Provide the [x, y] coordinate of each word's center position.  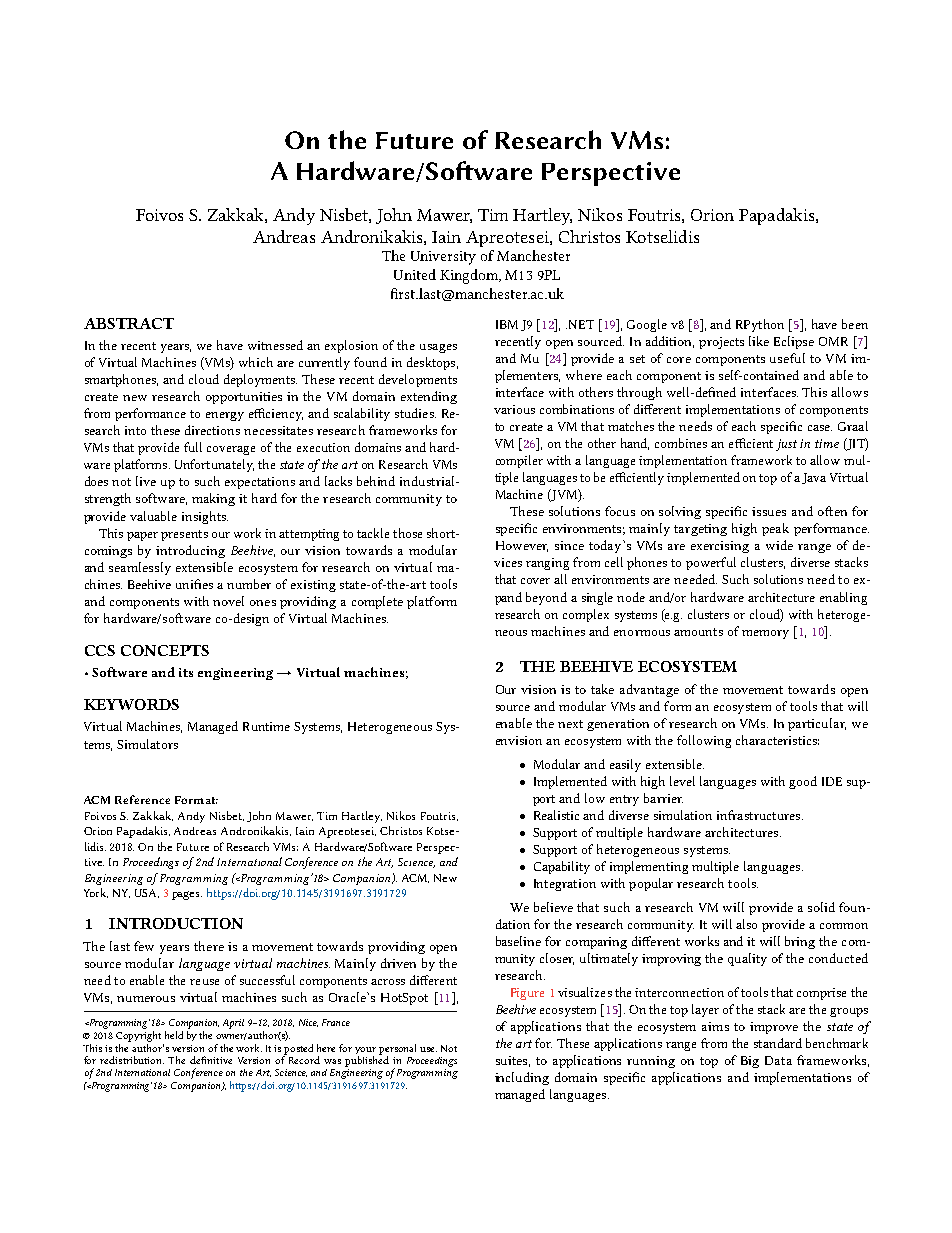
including [522, 1078]
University [443, 258]
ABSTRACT [129, 323]
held [174, 1035]
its [186, 672]
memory [765, 634]
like [759, 341]
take [602, 689]
